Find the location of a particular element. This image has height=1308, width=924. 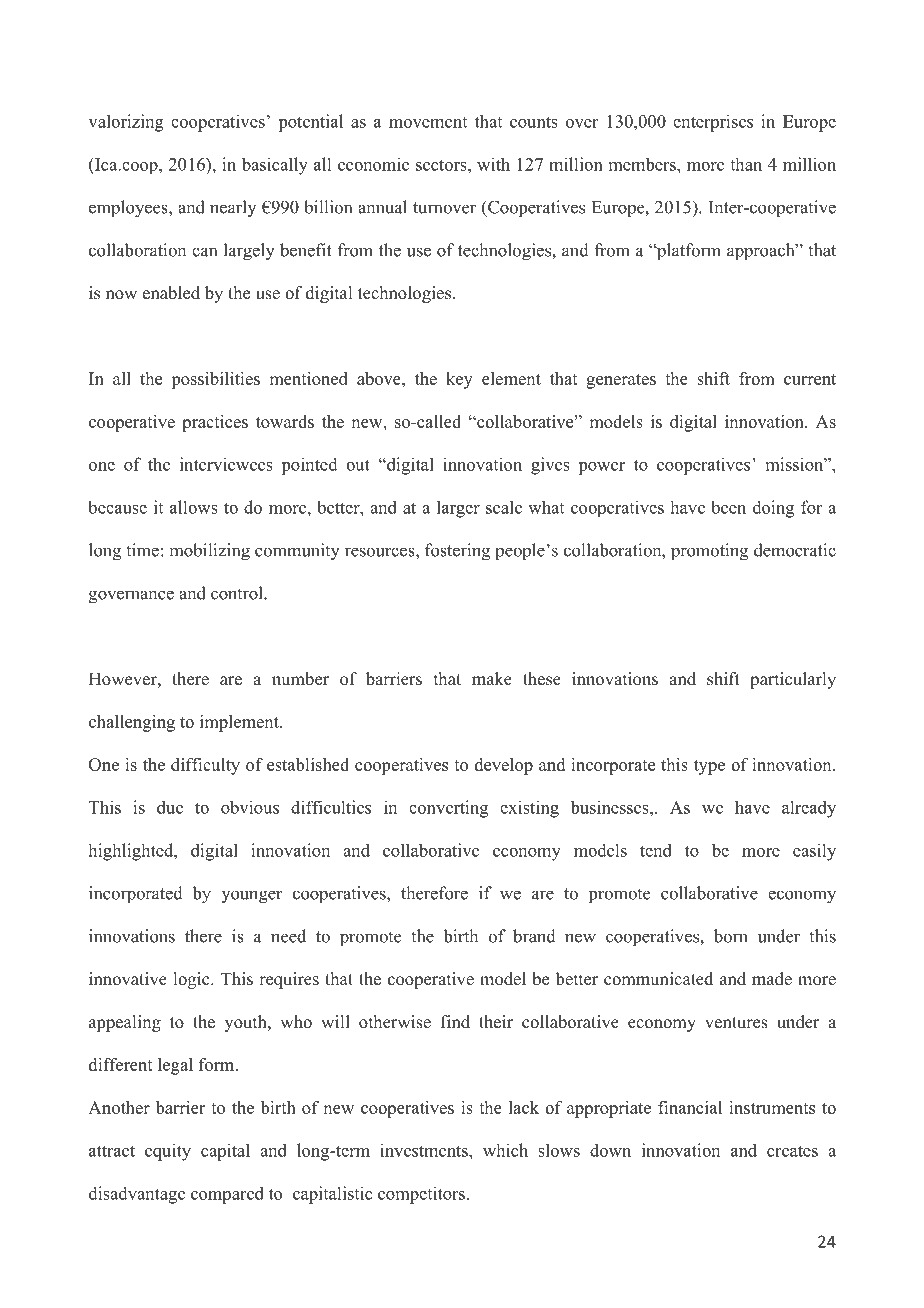

born is located at coordinates (731, 936).
